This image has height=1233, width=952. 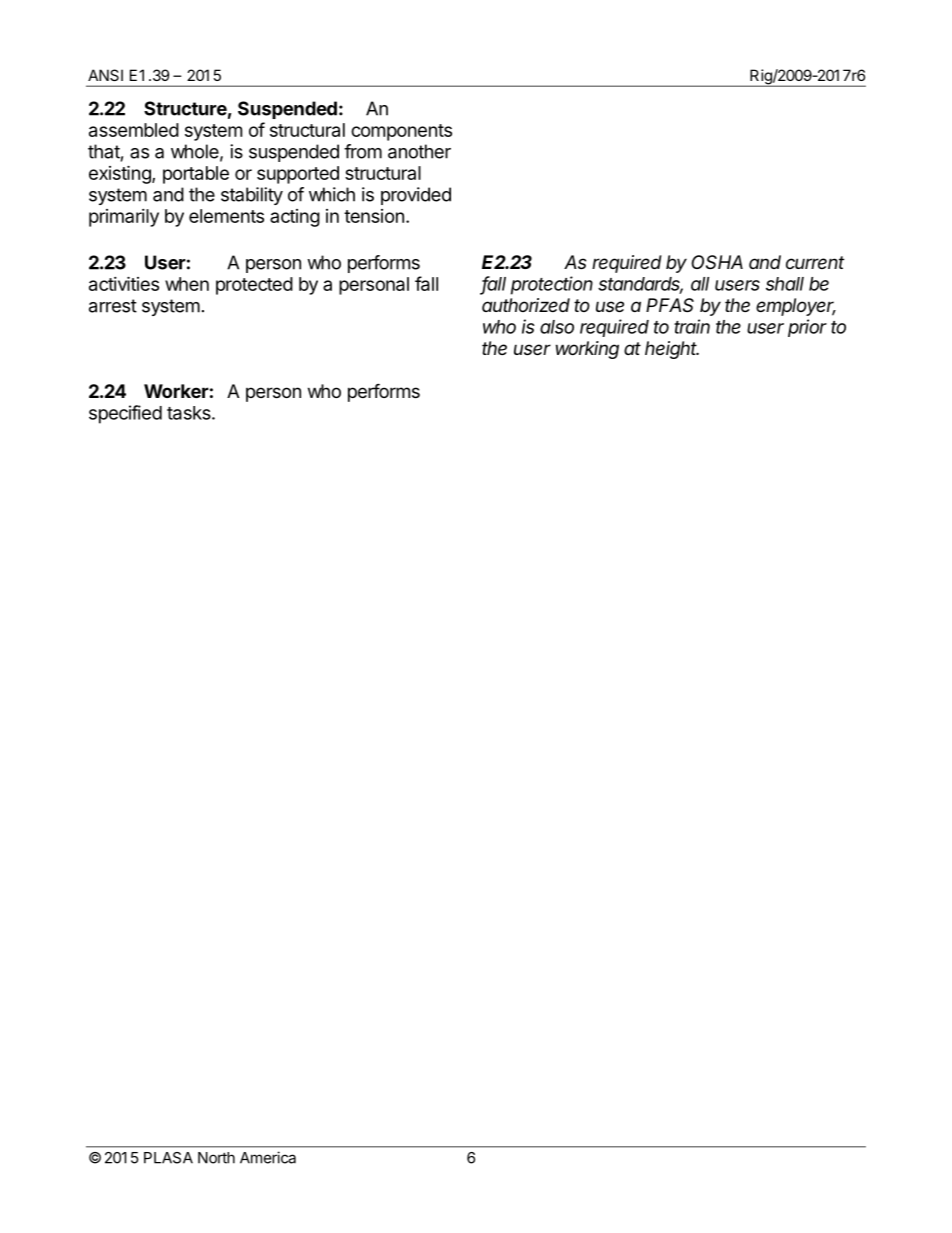 I want to click on also, so click(x=557, y=327).
